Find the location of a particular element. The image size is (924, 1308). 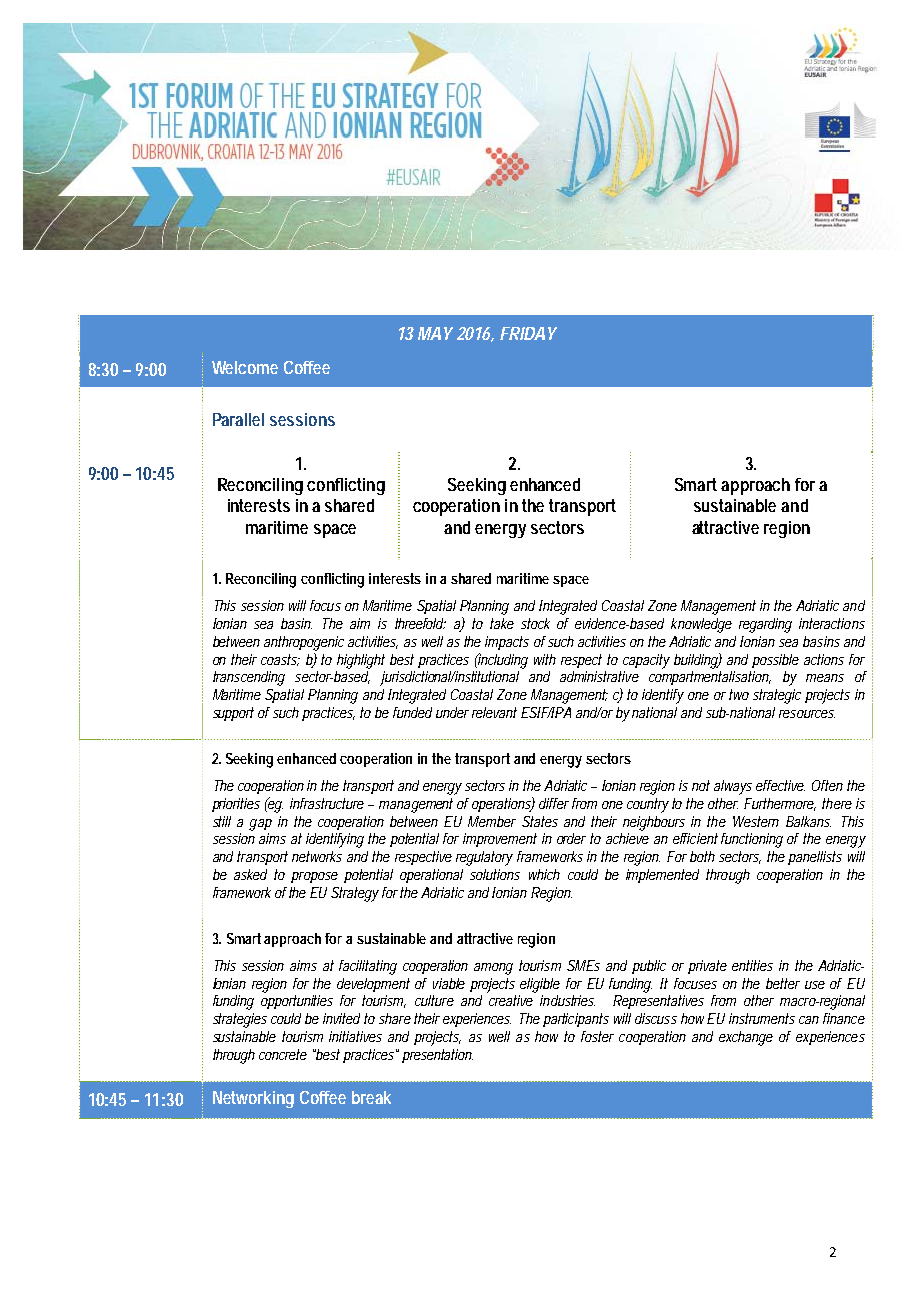

resources is located at coordinates (807, 714).
